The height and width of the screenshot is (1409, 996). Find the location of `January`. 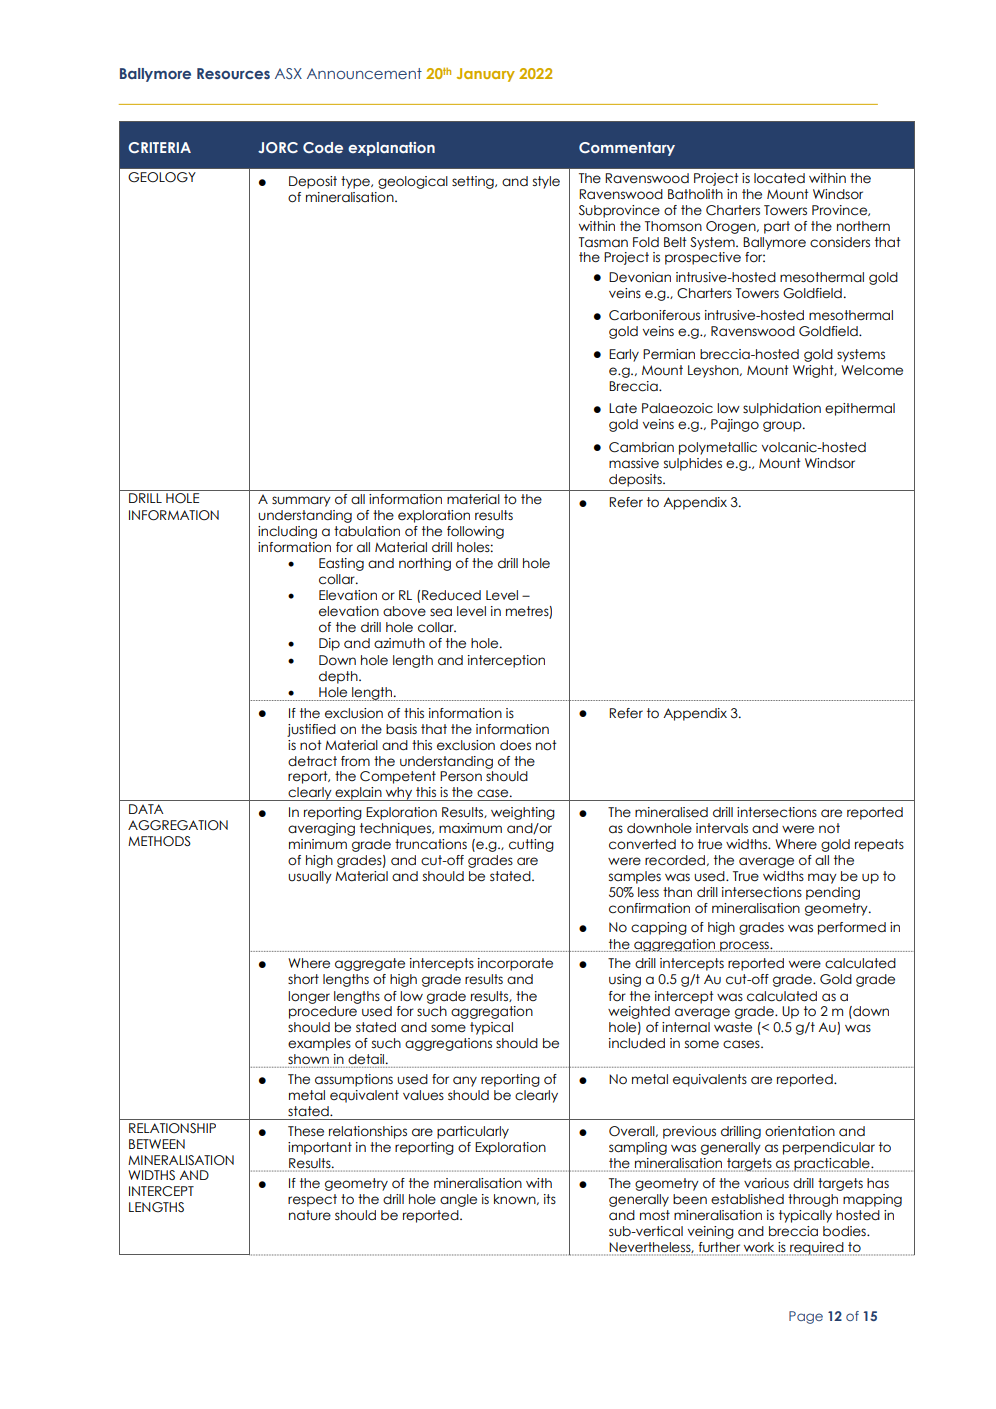

January is located at coordinates (486, 75).
